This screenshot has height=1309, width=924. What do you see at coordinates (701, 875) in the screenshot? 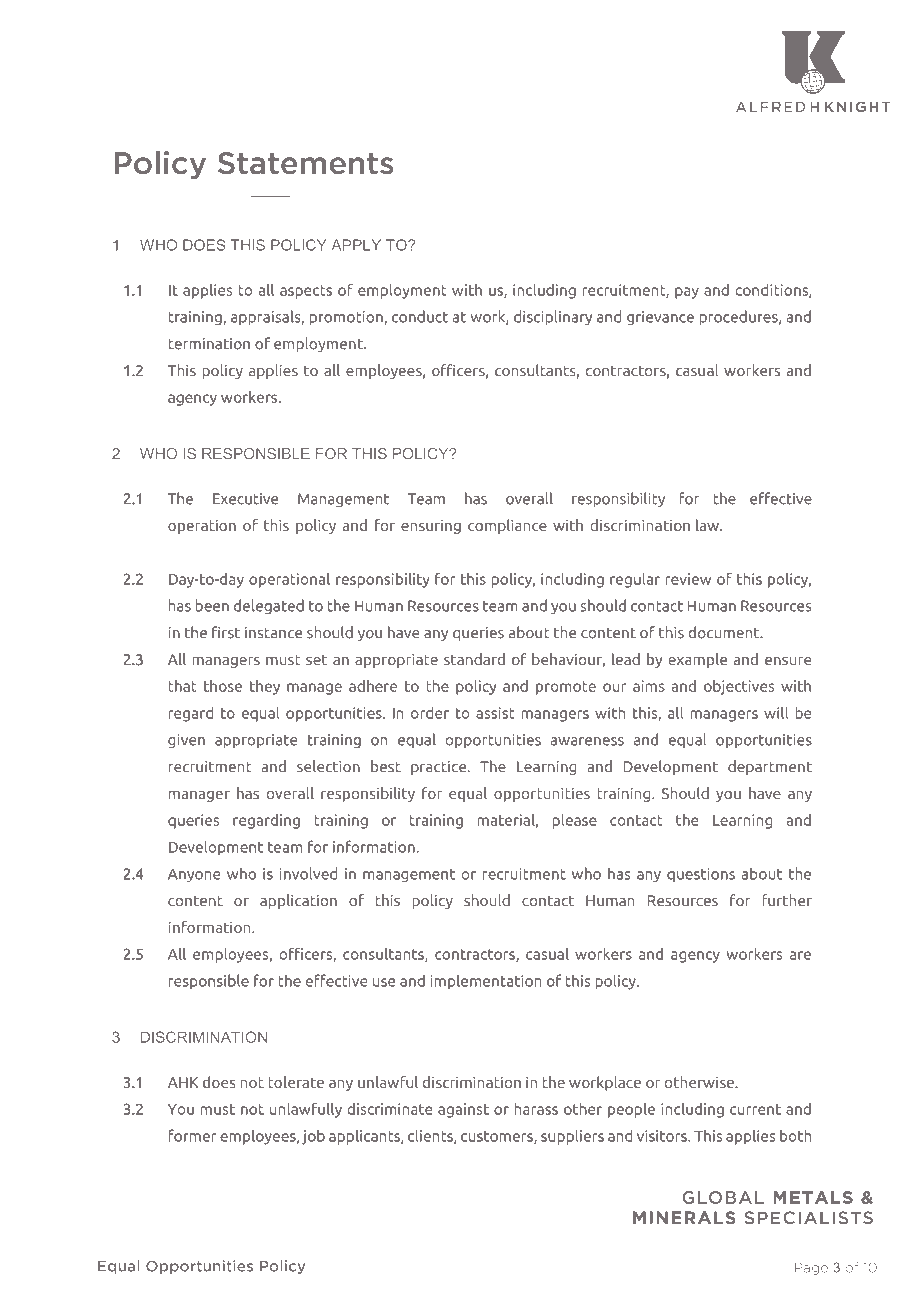
I see `questions` at bounding box center [701, 875].
